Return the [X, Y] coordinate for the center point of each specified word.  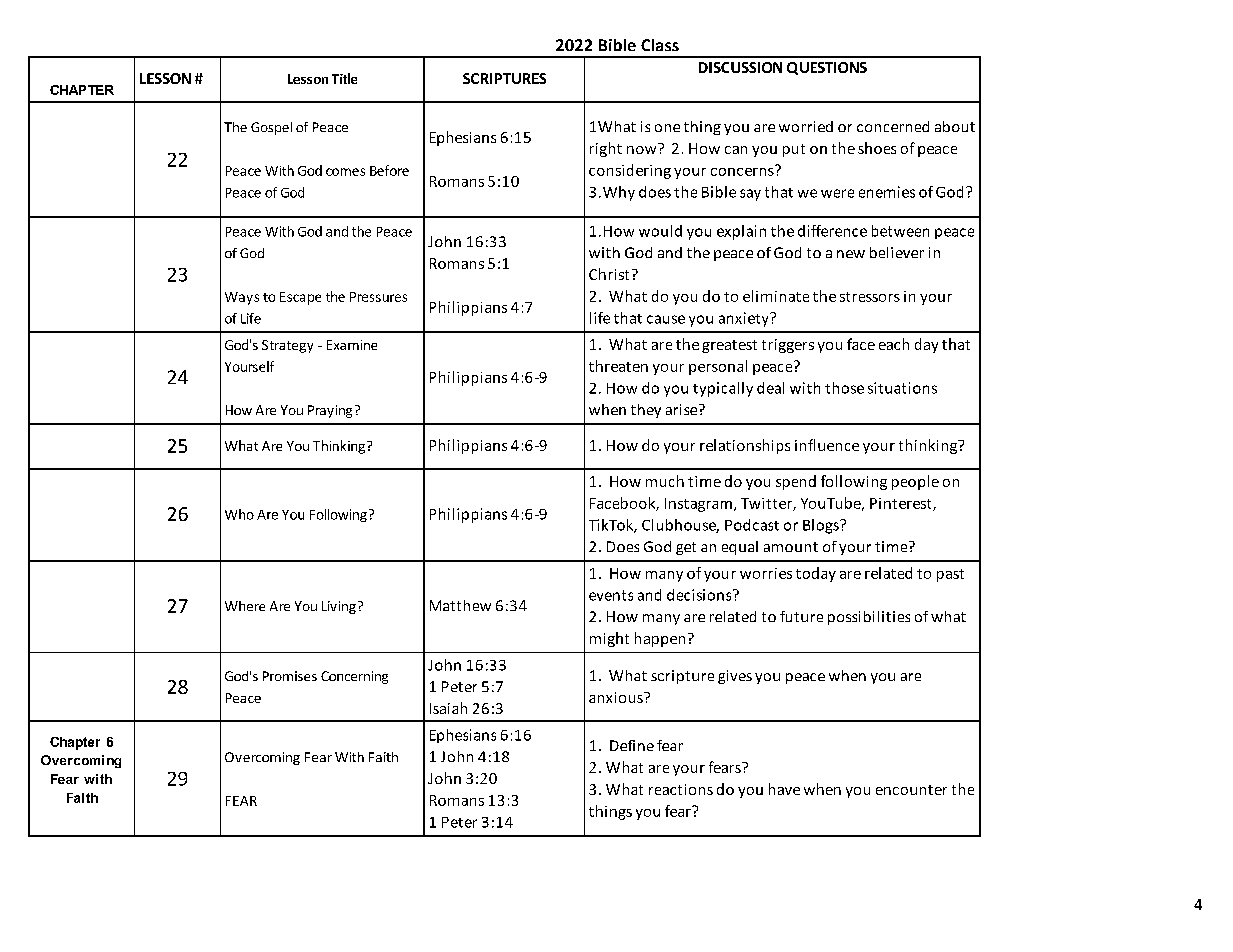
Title [344, 78]
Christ [609, 274]
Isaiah [448, 708]
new [851, 254]
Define [632, 745]
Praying [330, 411]
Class [660, 45]
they [646, 411]
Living [339, 607]
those [844, 388]
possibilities [869, 618]
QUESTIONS [827, 68]
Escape [300, 298]
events [611, 595]
